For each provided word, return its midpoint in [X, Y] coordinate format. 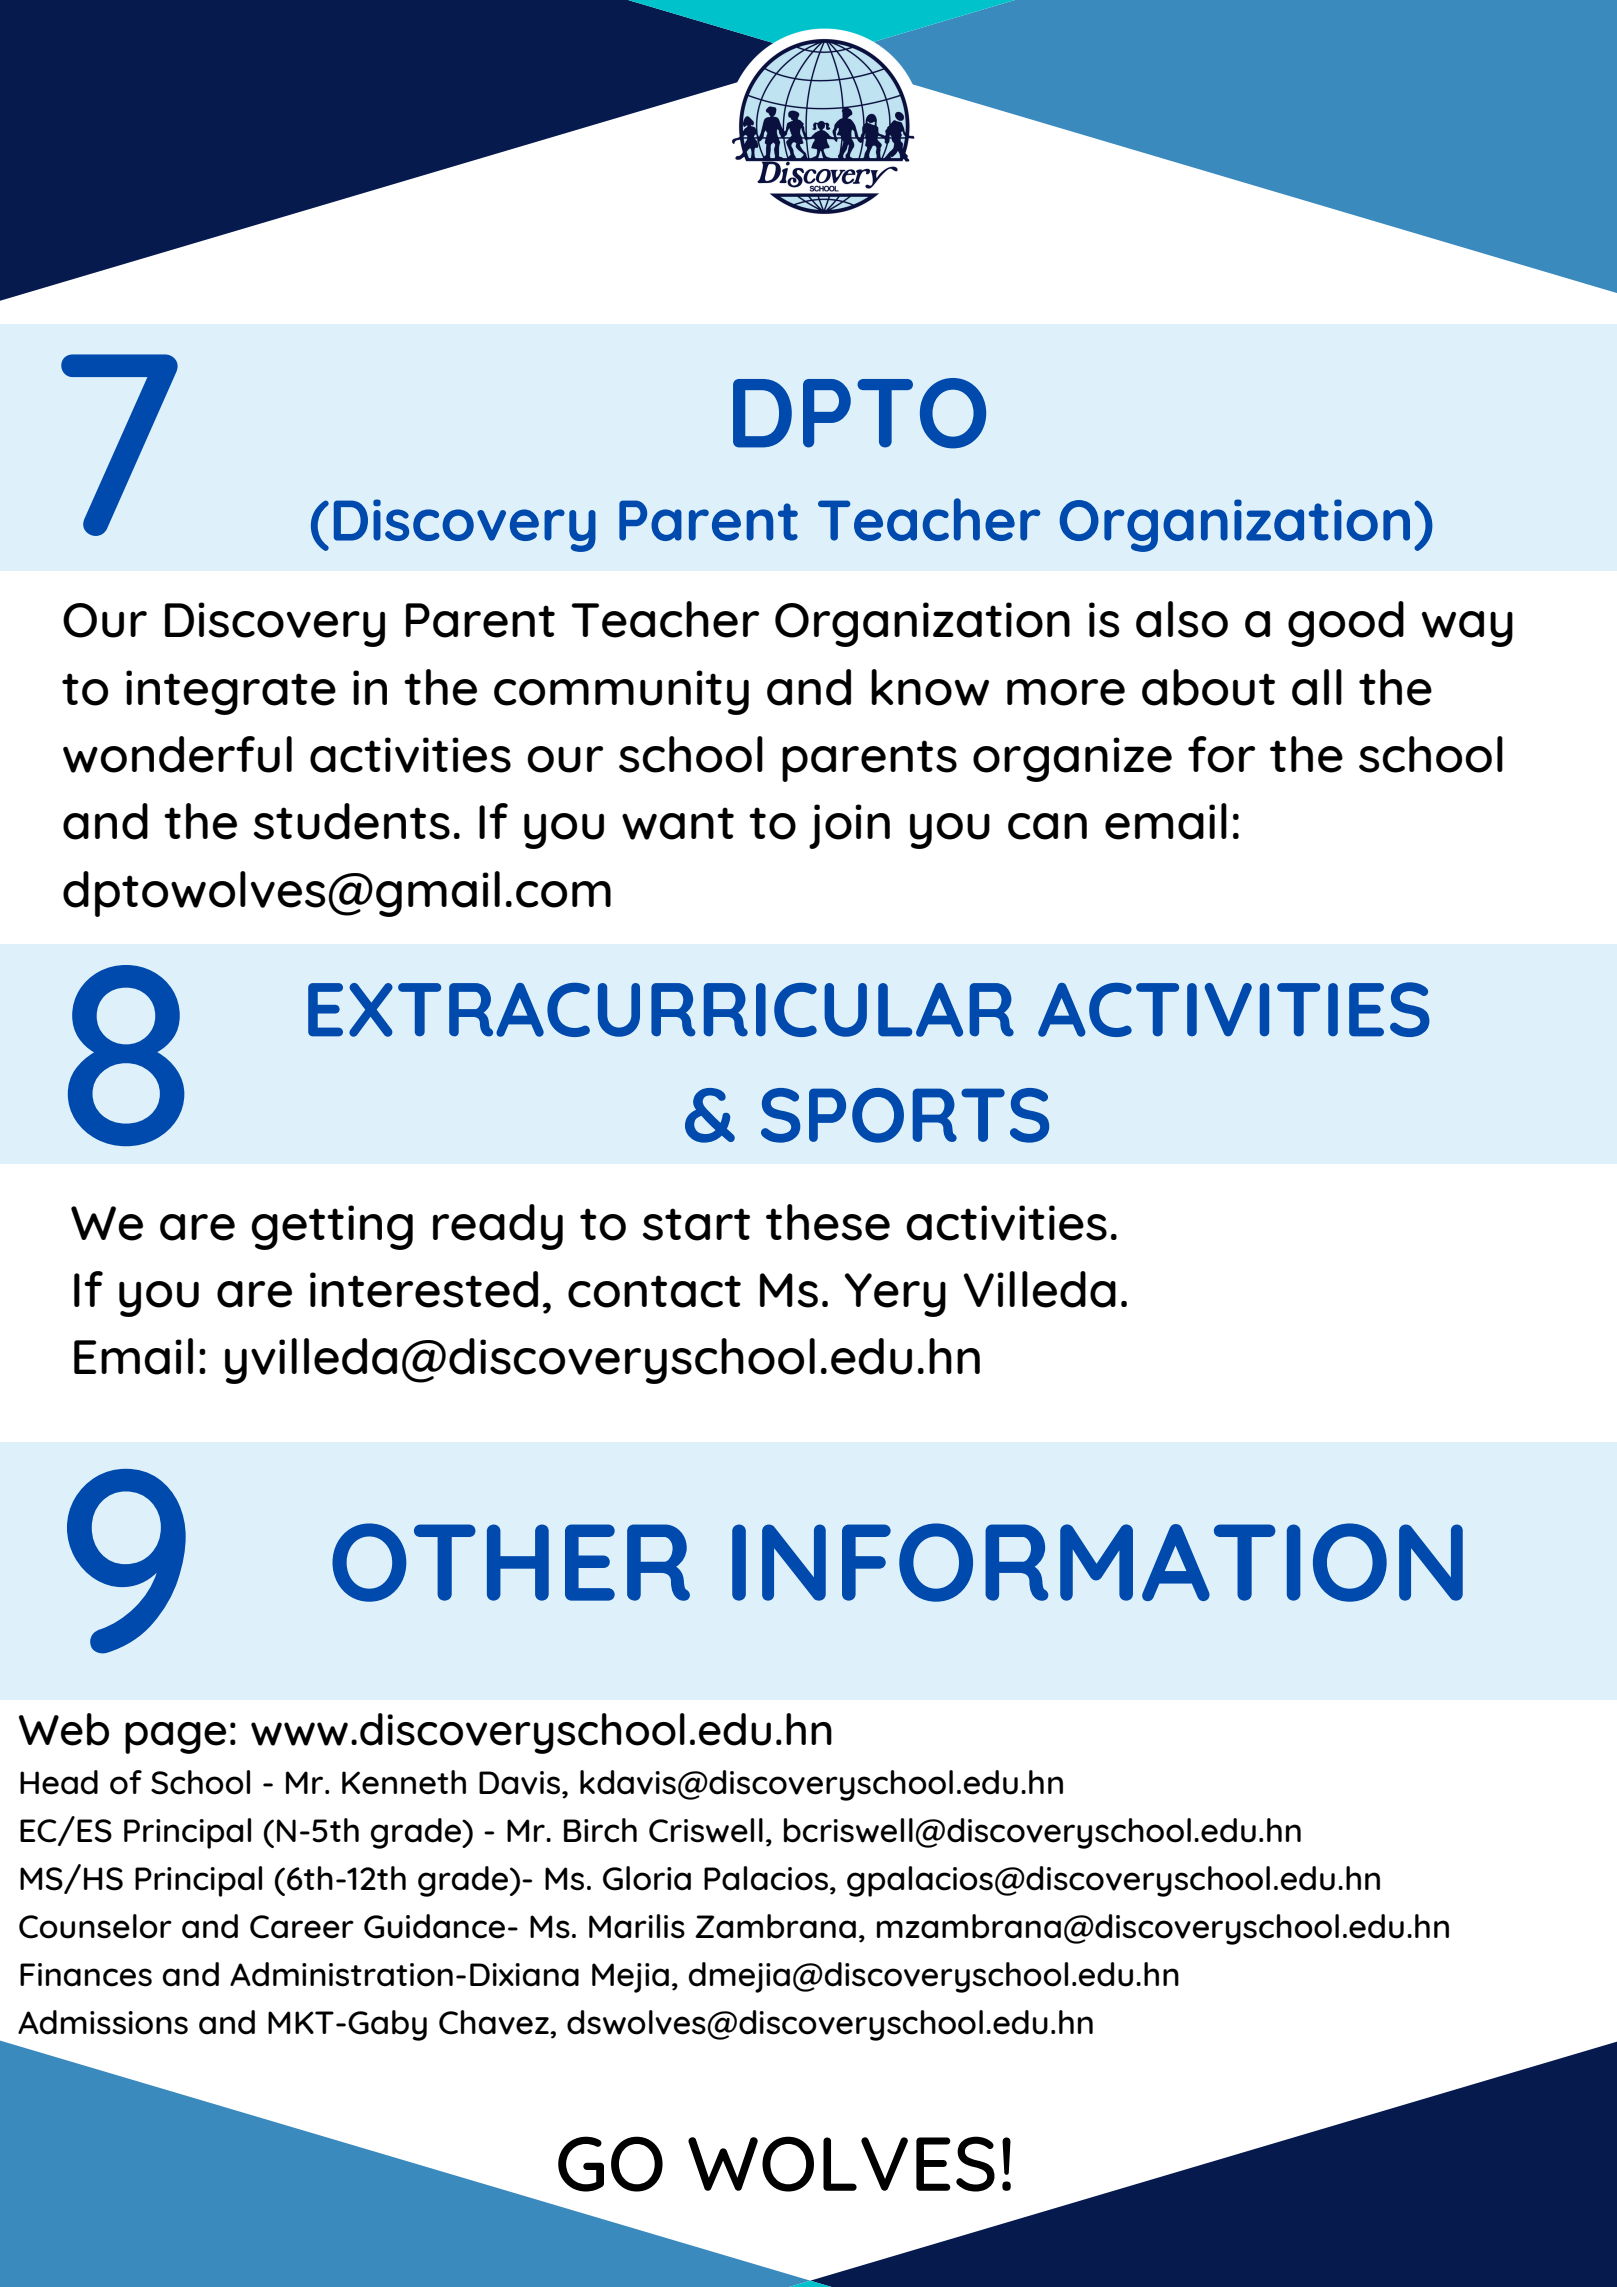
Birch [600, 1830]
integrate [231, 692]
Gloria [647, 1878]
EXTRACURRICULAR [661, 1010]
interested [424, 1289]
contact [654, 1291]
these [828, 1222]
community [621, 692]
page [175, 1738]
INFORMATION [1097, 1562]
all [1317, 687]
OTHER [511, 1562]
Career [302, 1927]
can [1047, 826]
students [352, 821]
